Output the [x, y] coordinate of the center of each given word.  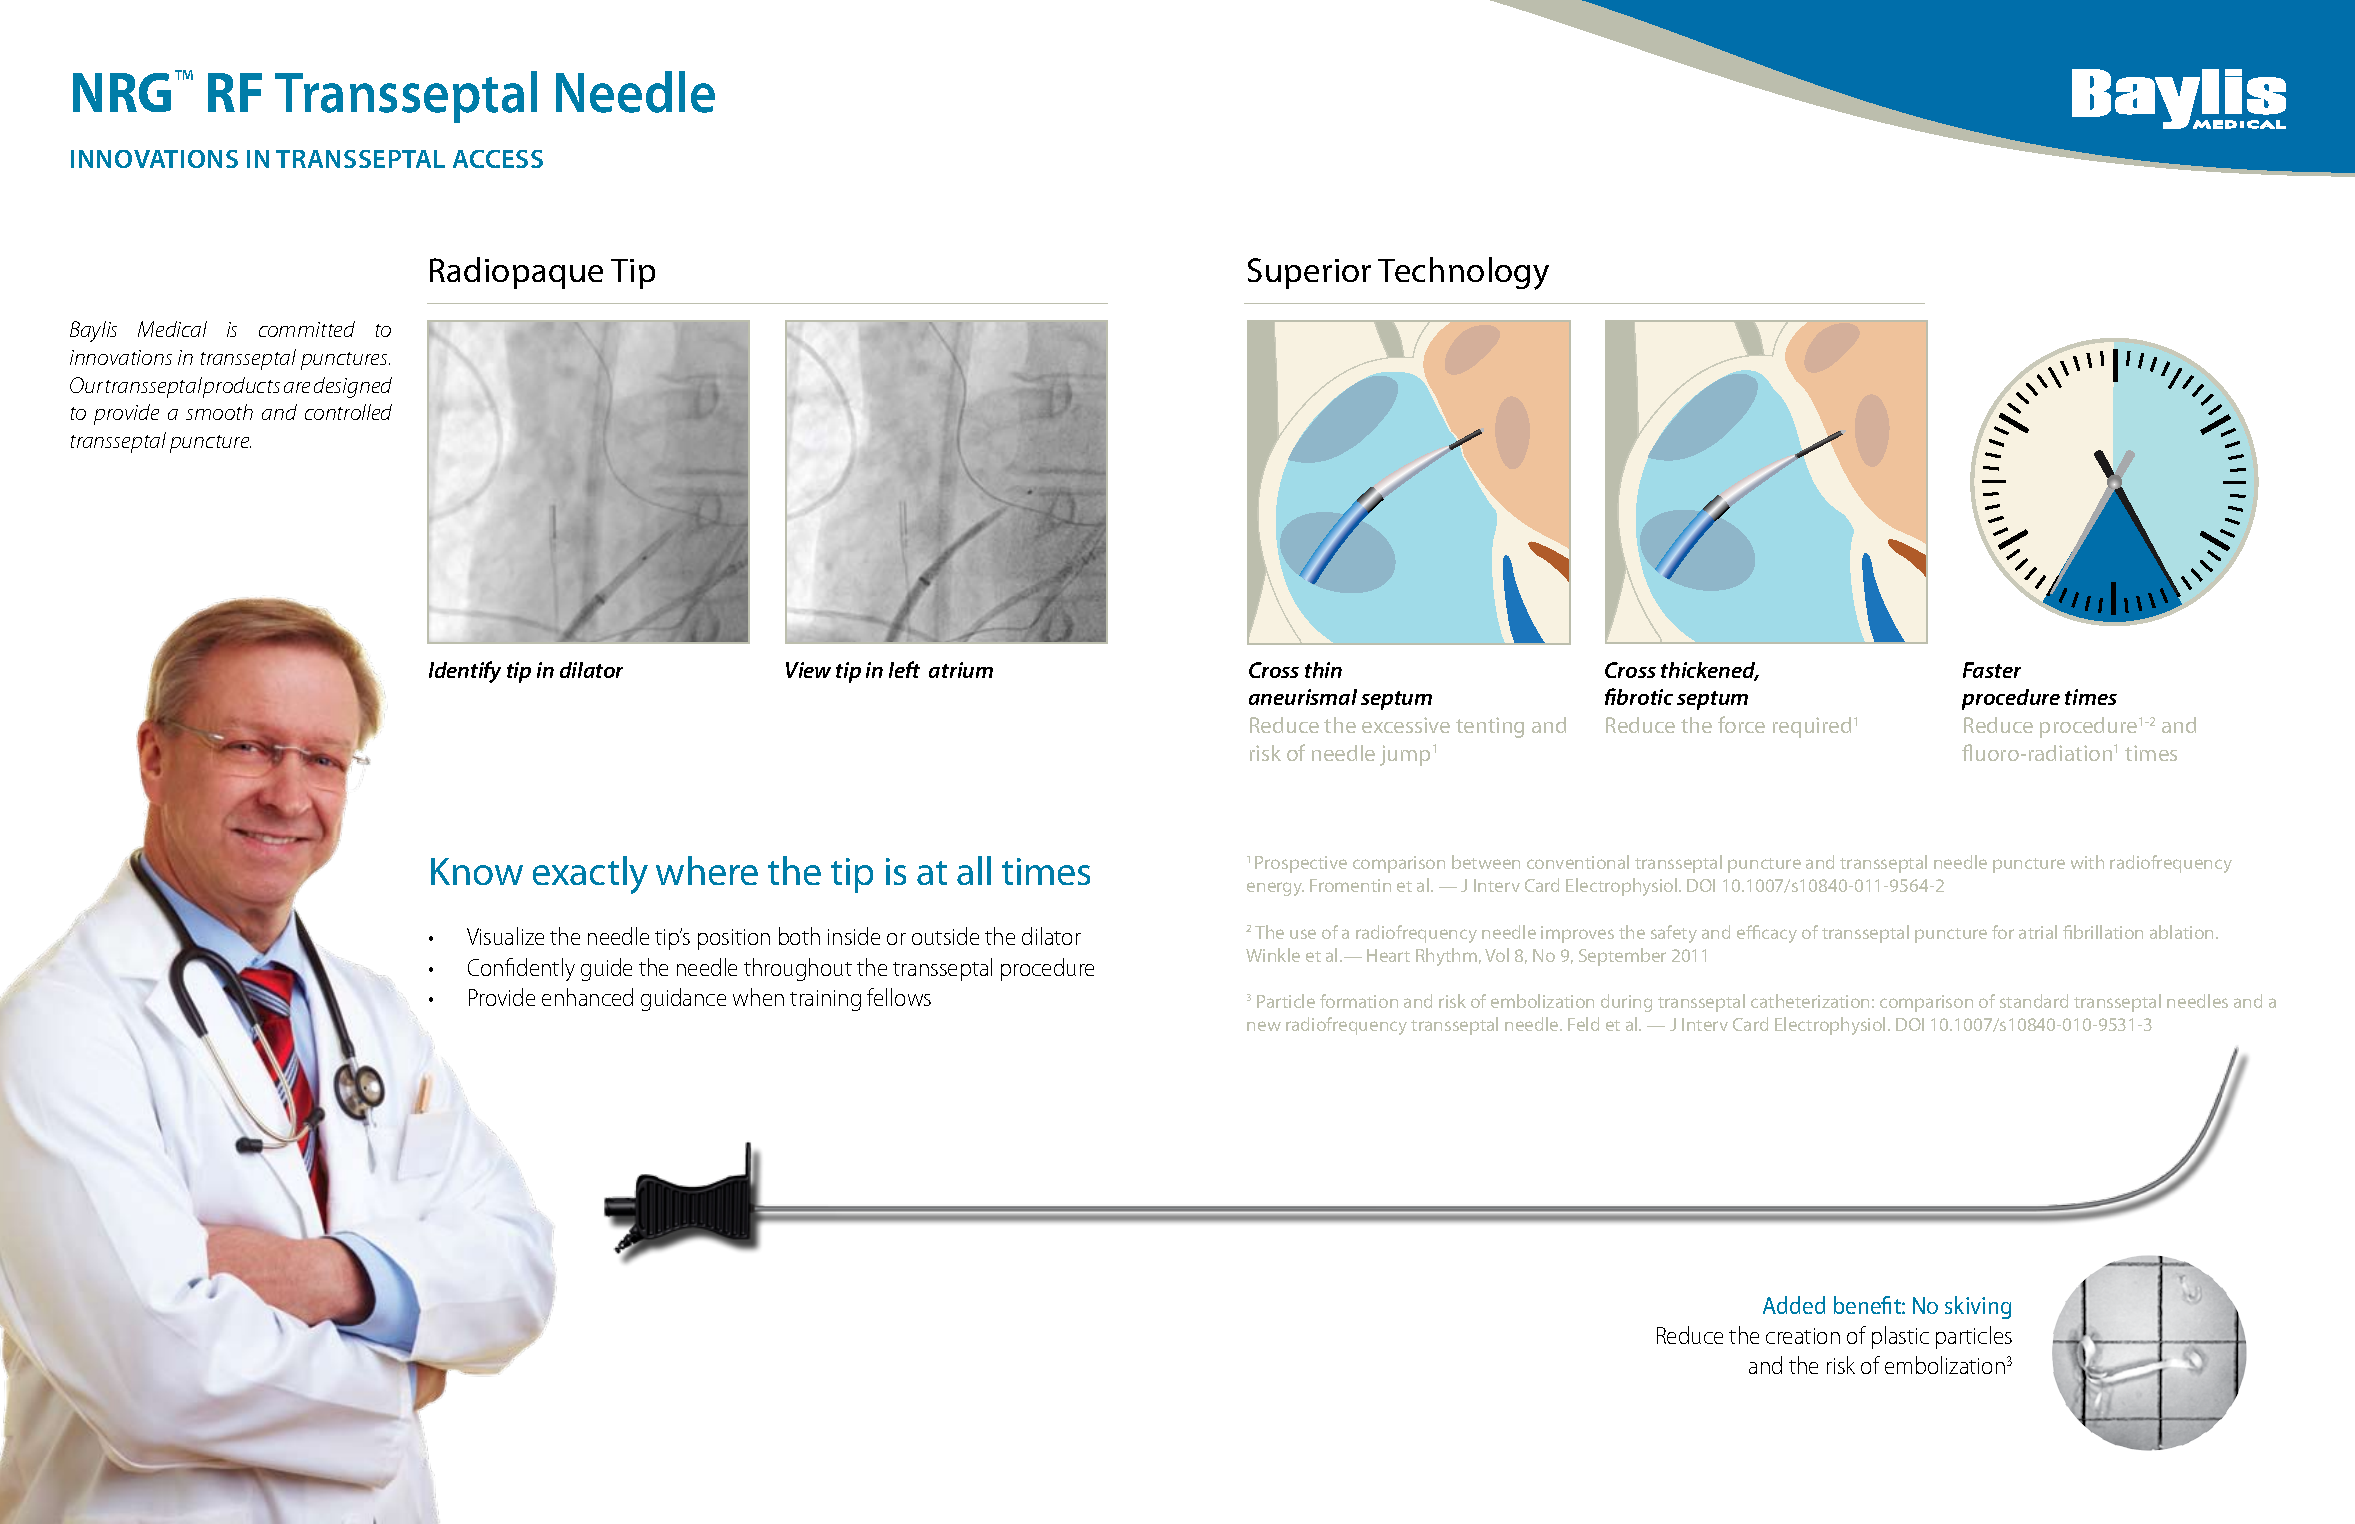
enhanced [587, 997]
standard [2034, 1001]
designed [353, 387]
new [1264, 1026]
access [498, 159]
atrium [961, 670]
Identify [465, 672]
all [974, 870]
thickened [1709, 671]
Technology [1463, 273]
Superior [1309, 273]
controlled [348, 412]
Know [477, 871]
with [2087, 862]
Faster [1992, 670]
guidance [683, 999]
